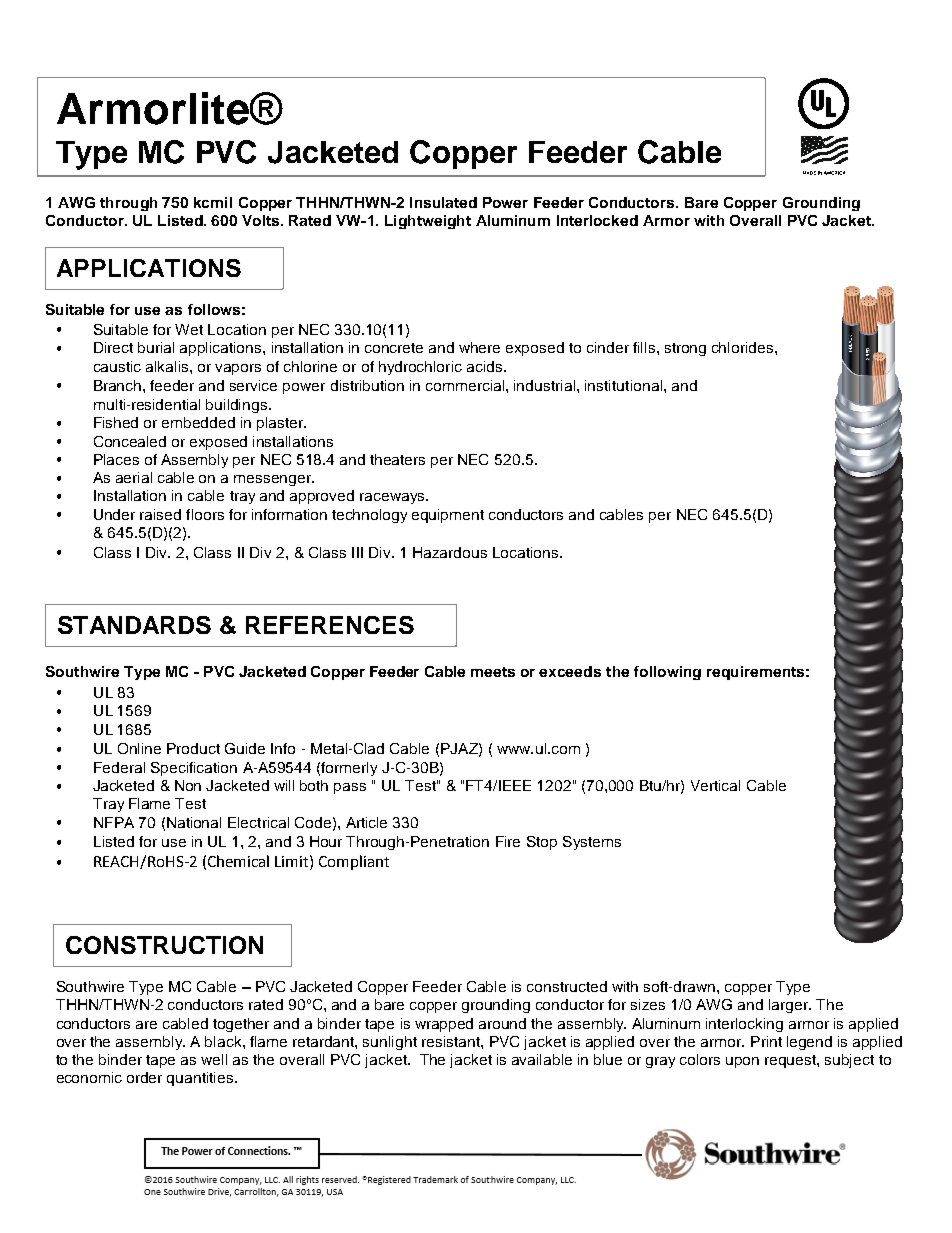  Describe the element at coordinates (168, 366) in the screenshot. I see `alkalis` at that location.
